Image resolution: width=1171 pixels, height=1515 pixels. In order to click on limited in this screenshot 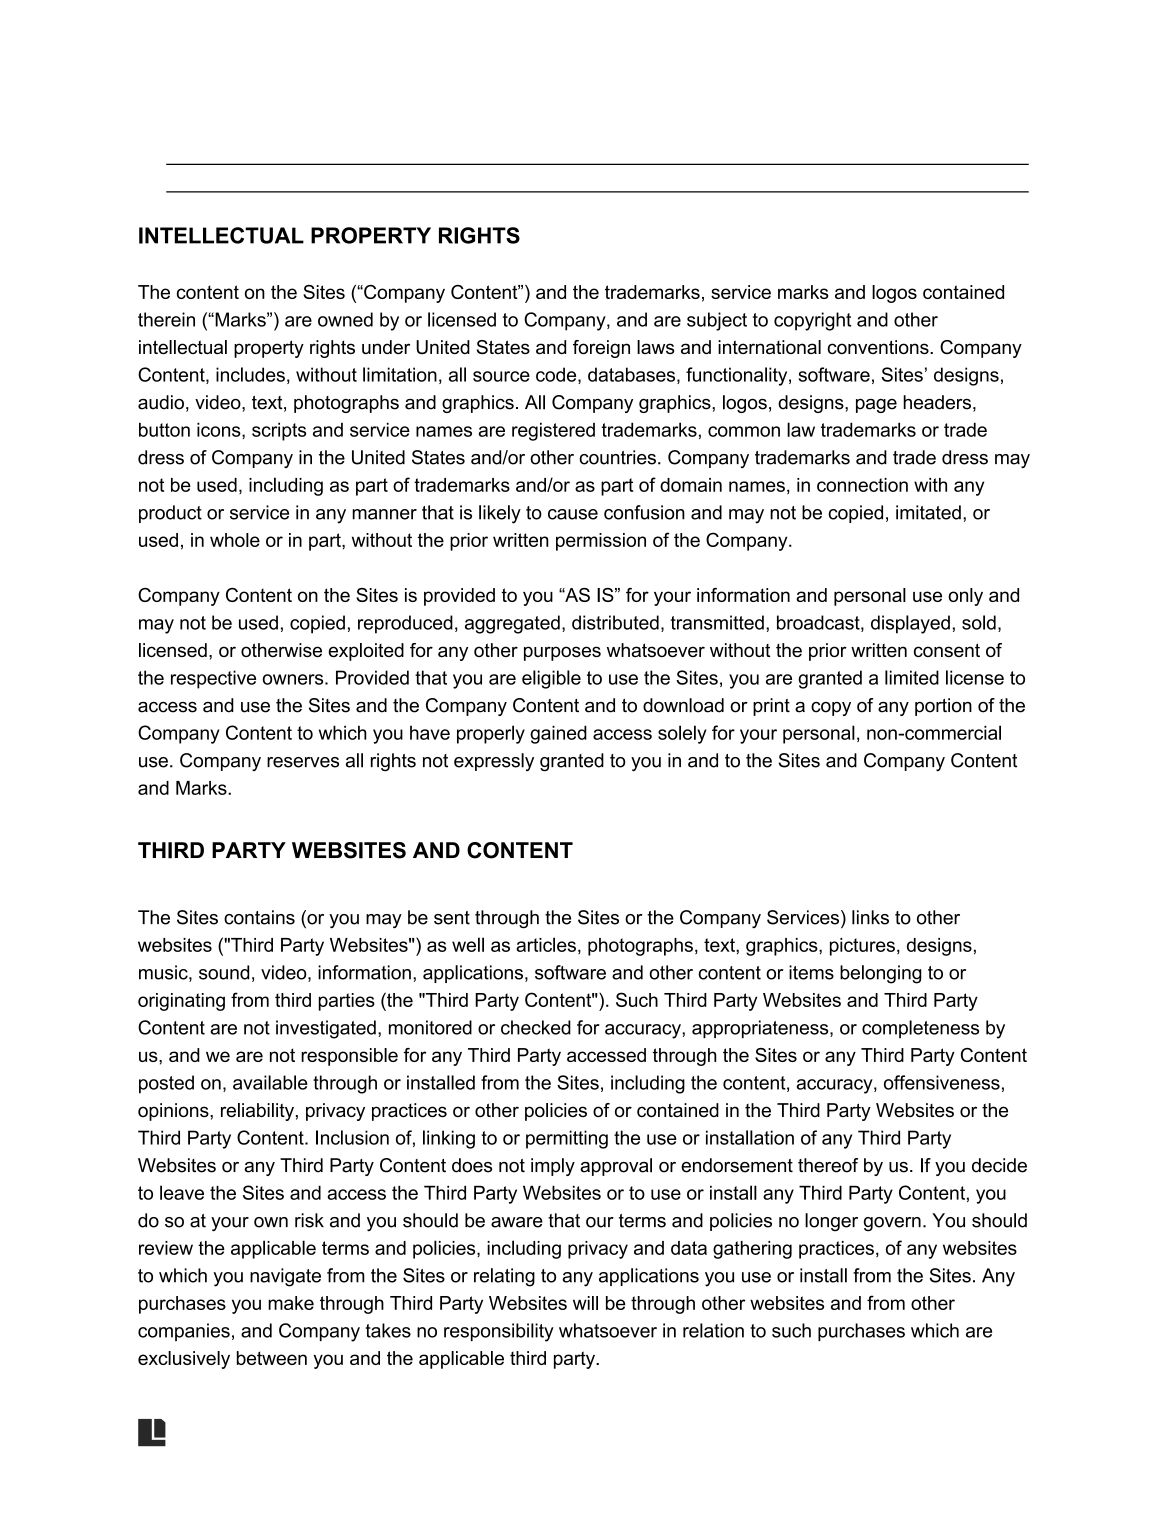, I will do `click(912, 677)`.
